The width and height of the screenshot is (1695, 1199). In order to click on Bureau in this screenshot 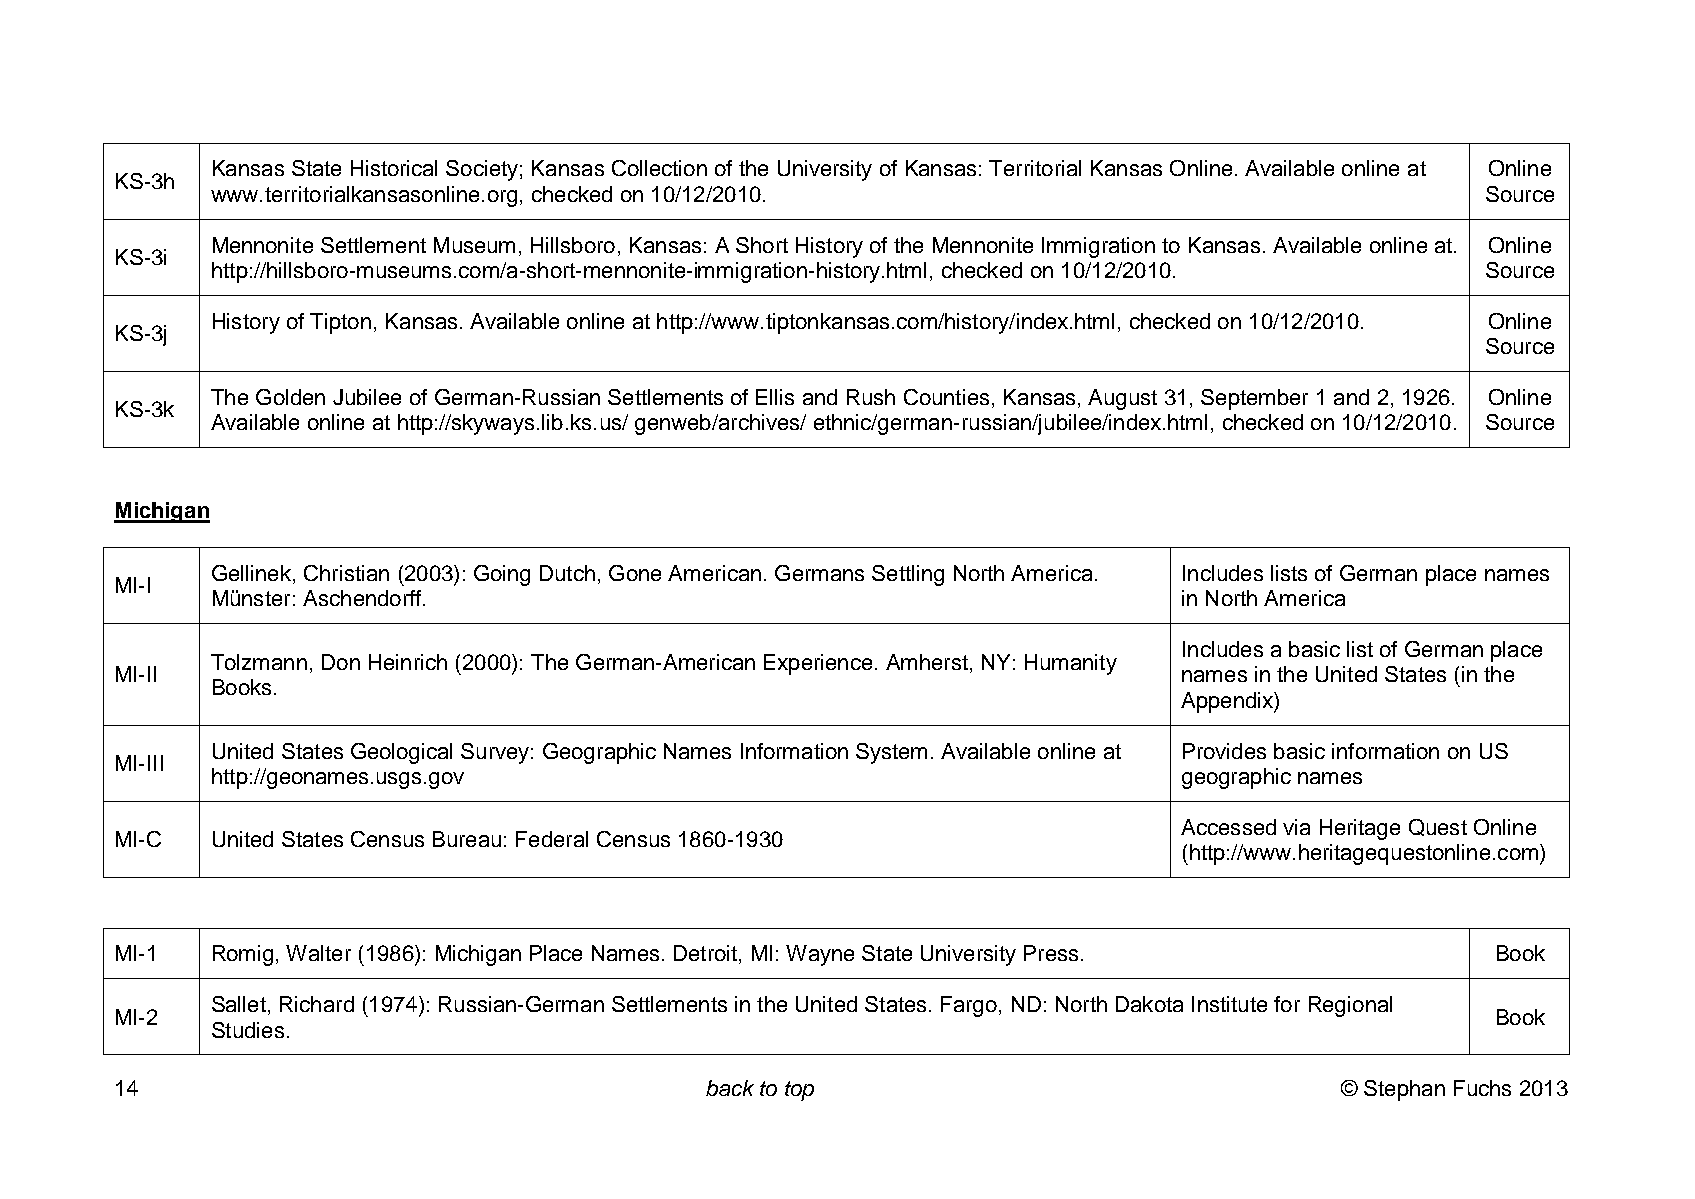, I will do `click(467, 839)`.
